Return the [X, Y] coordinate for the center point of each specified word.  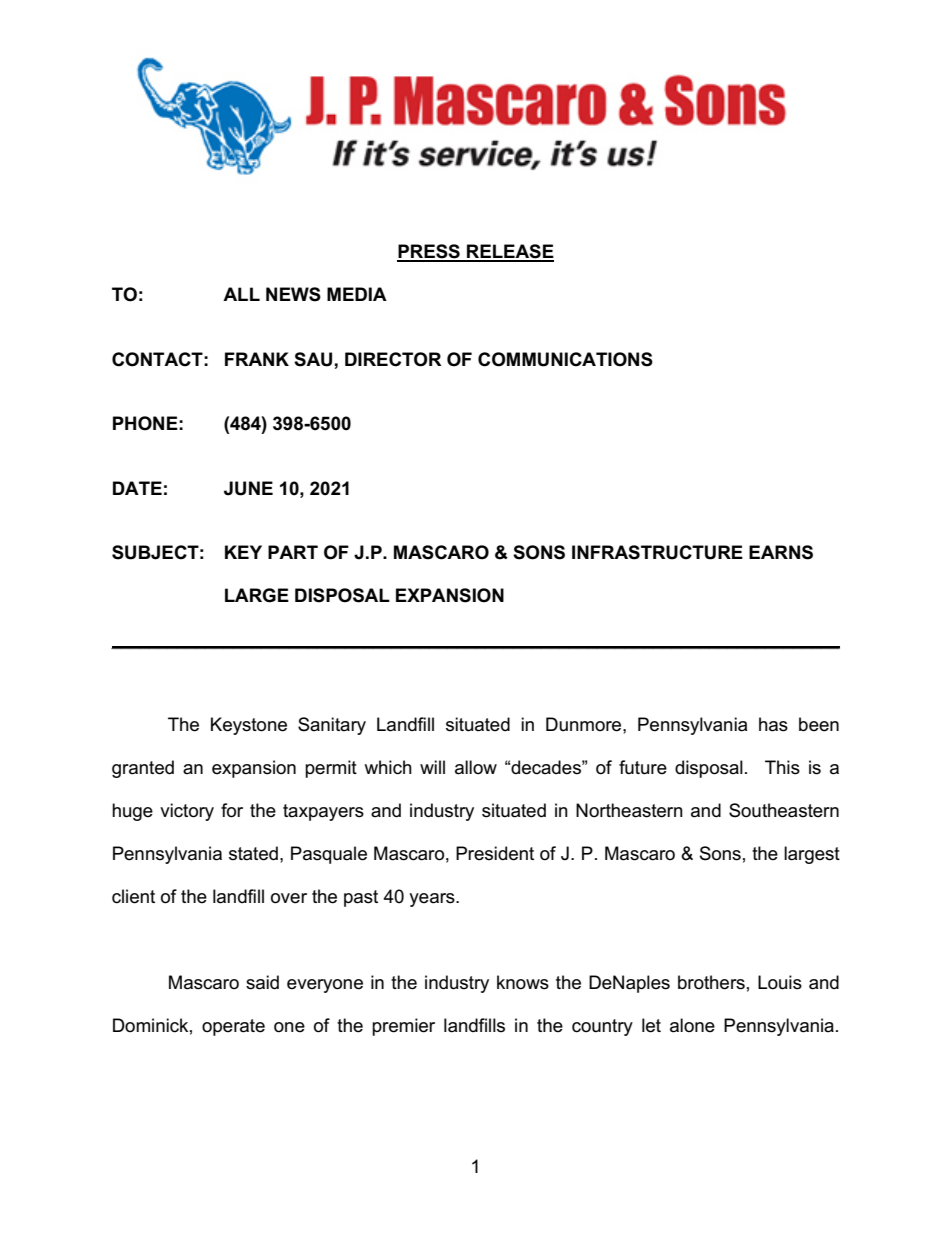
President [495, 853]
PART [293, 552]
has [773, 724]
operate [233, 1027]
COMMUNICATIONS [565, 359]
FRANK [257, 359]
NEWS [293, 294]
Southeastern [784, 810]
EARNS [781, 552]
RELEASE [509, 252]
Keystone [249, 726]
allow [476, 767]
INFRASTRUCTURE [657, 552]
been [819, 724]
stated [253, 853]
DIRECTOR [393, 359]
